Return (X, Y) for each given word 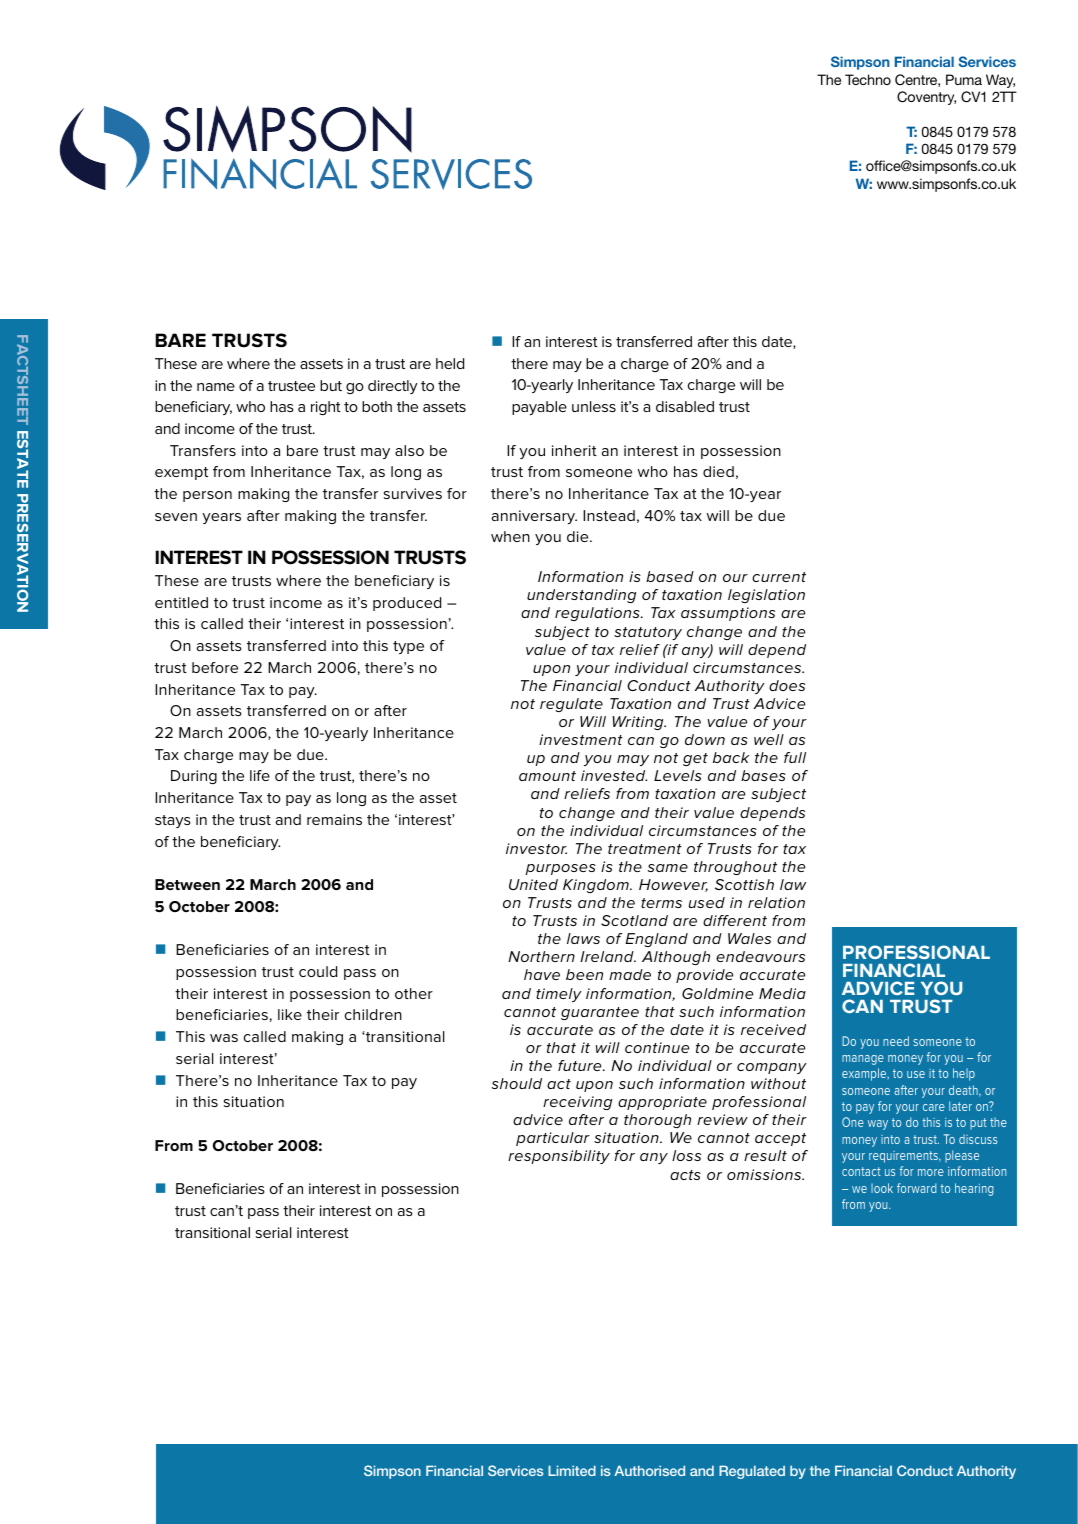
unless (594, 406)
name (216, 387)
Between (187, 884)
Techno (868, 79)
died (718, 471)
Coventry (926, 98)
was (224, 1038)
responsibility (559, 1157)
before (215, 667)
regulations (598, 614)
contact (861, 1171)
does (787, 685)
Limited (572, 1470)
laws (583, 938)
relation (776, 902)
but (331, 385)
